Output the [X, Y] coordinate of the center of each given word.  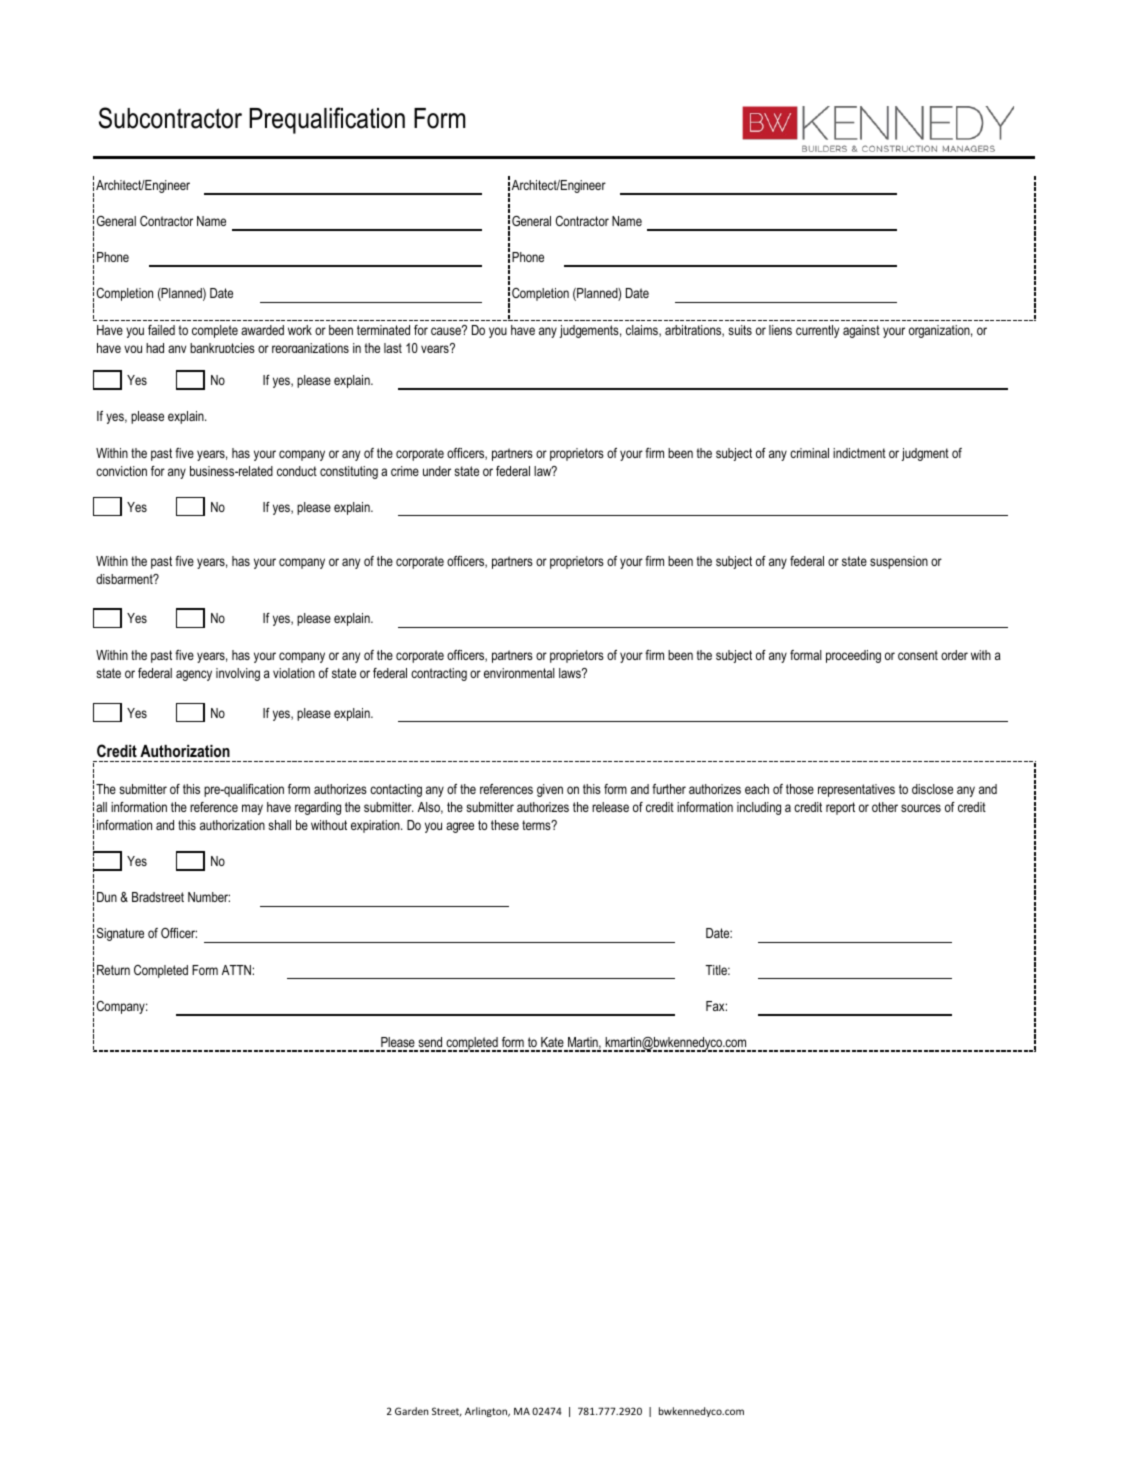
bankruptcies [222, 348]
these [505, 825]
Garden [411, 1411]
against [861, 331]
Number [209, 897]
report [840, 808]
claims [643, 331]
